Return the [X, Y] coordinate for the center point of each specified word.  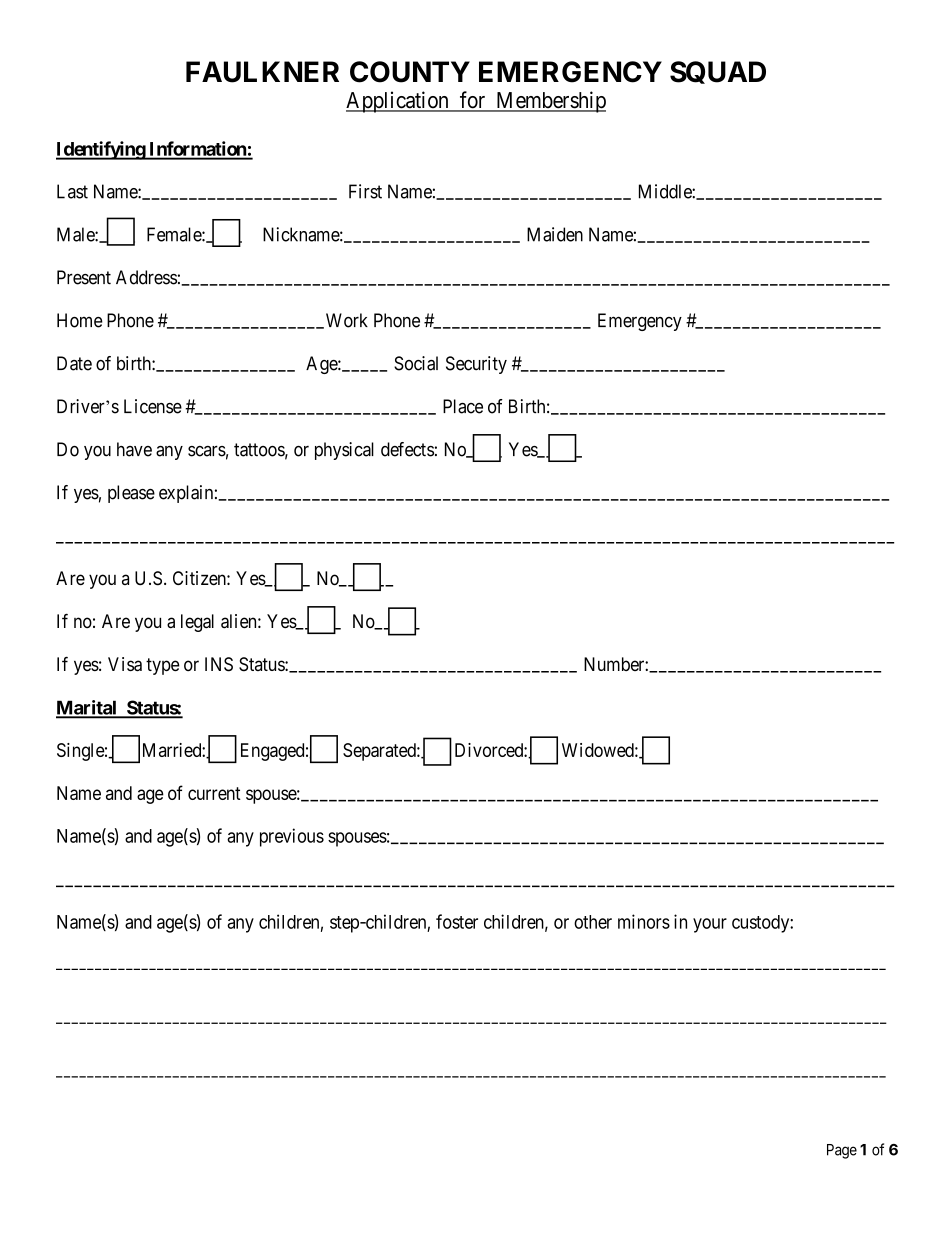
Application [398, 102]
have [134, 449]
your [710, 925]
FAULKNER [262, 72]
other [593, 922]
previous [292, 837]
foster [457, 921]
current [214, 793]
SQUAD [718, 72]
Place [463, 406]
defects [407, 449]
